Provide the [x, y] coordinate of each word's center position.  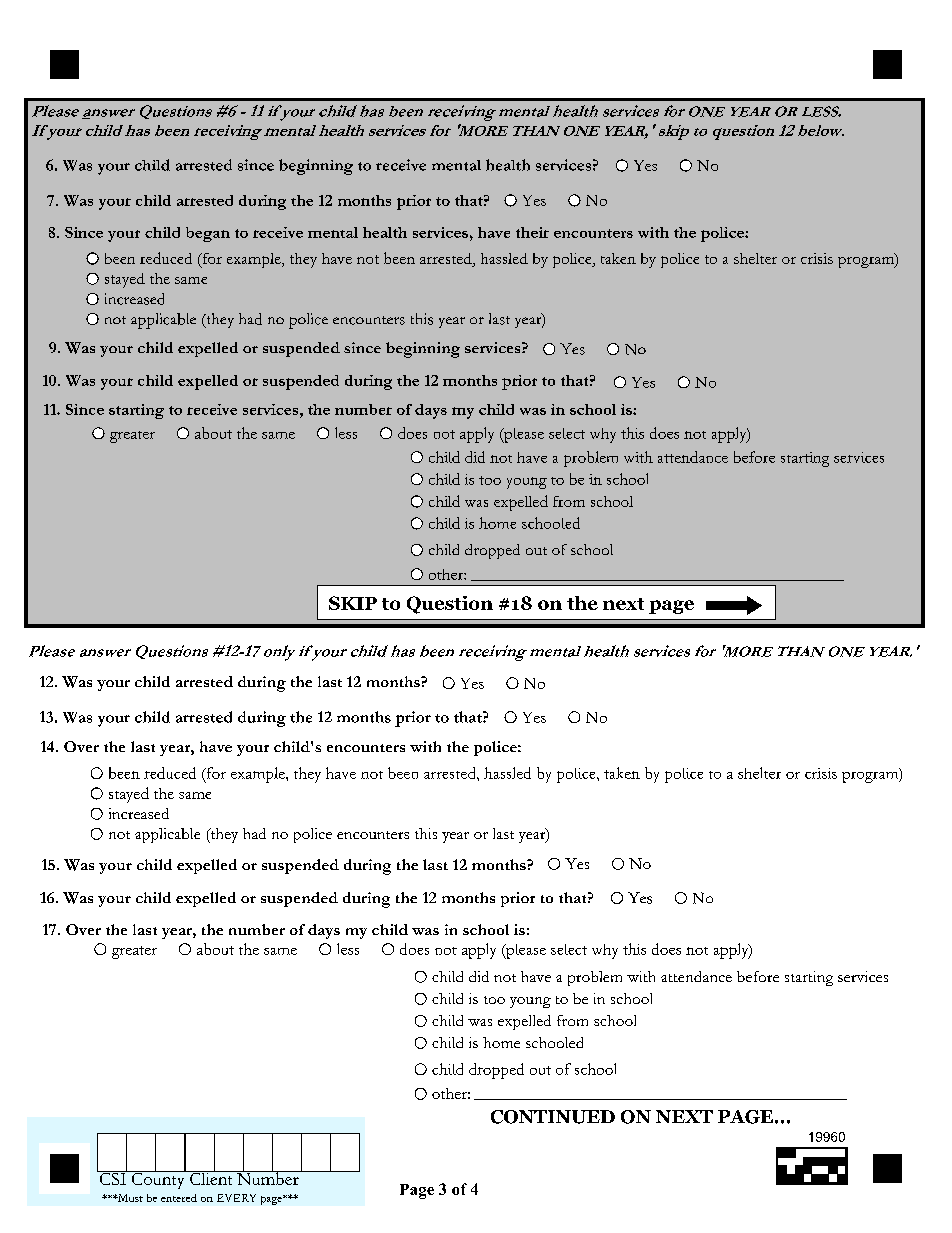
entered [179, 1198]
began [208, 234]
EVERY [236, 1198]
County [158, 1179]
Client [211, 1177]
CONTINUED [553, 1117]
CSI [112, 1177]
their [532, 232]
